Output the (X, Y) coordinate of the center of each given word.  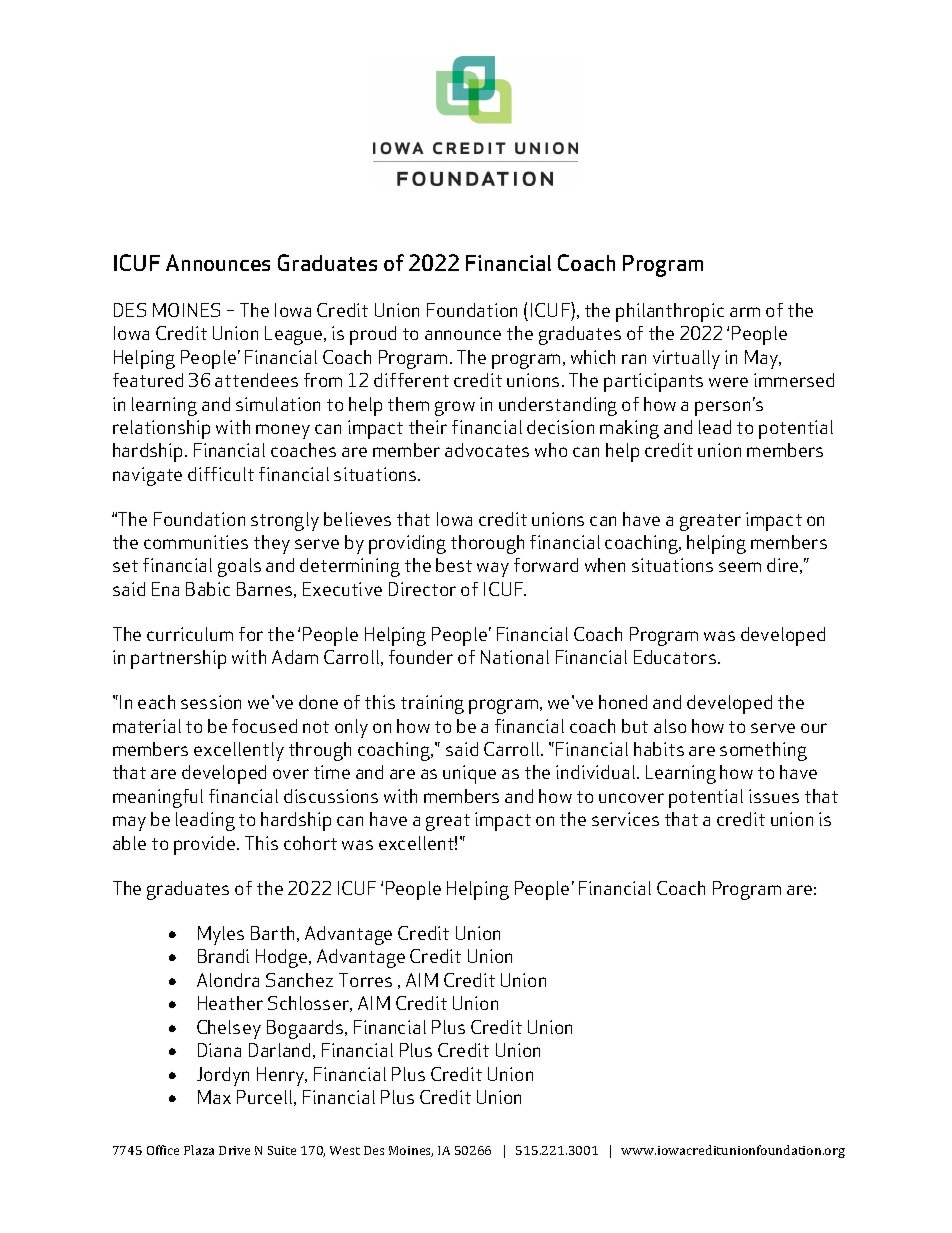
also (670, 726)
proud (373, 335)
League (295, 335)
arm (745, 312)
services (625, 819)
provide (206, 845)
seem (740, 567)
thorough (487, 544)
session (211, 702)
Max (214, 1097)
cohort (310, 843)
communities (196, 542)
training (432, 704)
